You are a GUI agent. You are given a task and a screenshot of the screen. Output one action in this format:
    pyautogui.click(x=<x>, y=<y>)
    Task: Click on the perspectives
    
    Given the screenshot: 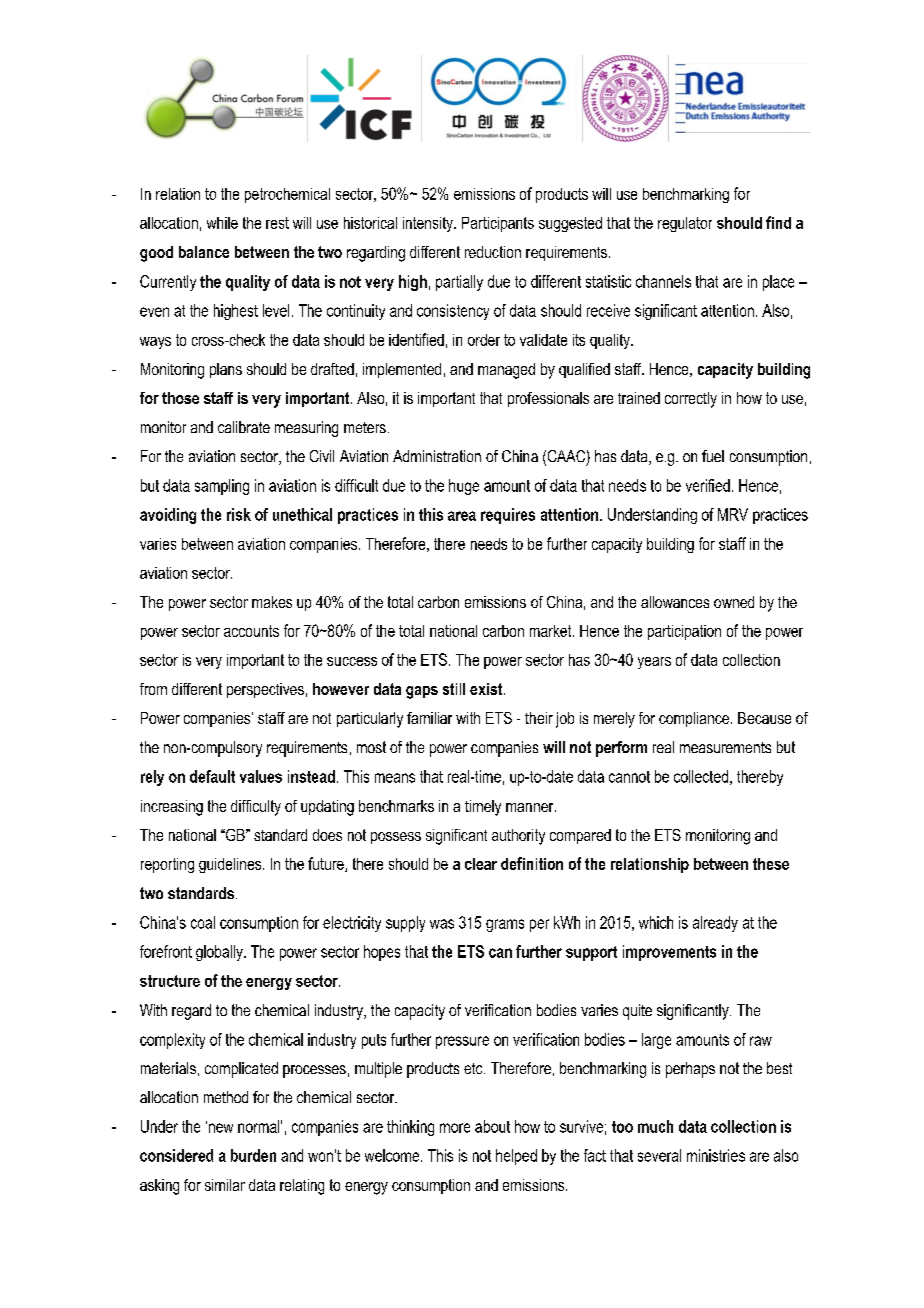 What is the action you would take?
    pyautogui.click(x=265, y=690)
